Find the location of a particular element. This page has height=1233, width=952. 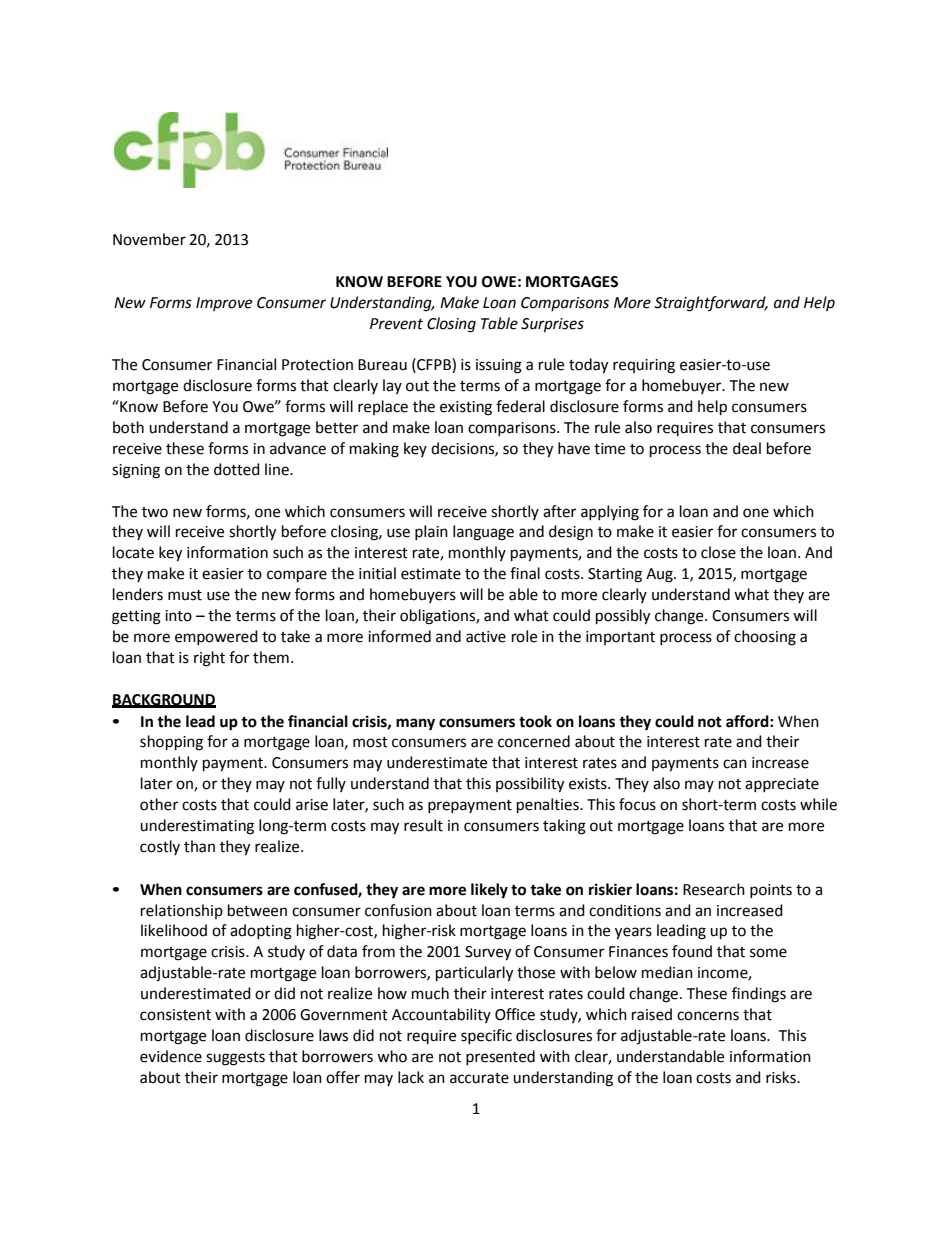

Prevent is located at coordinates (396, 324).
